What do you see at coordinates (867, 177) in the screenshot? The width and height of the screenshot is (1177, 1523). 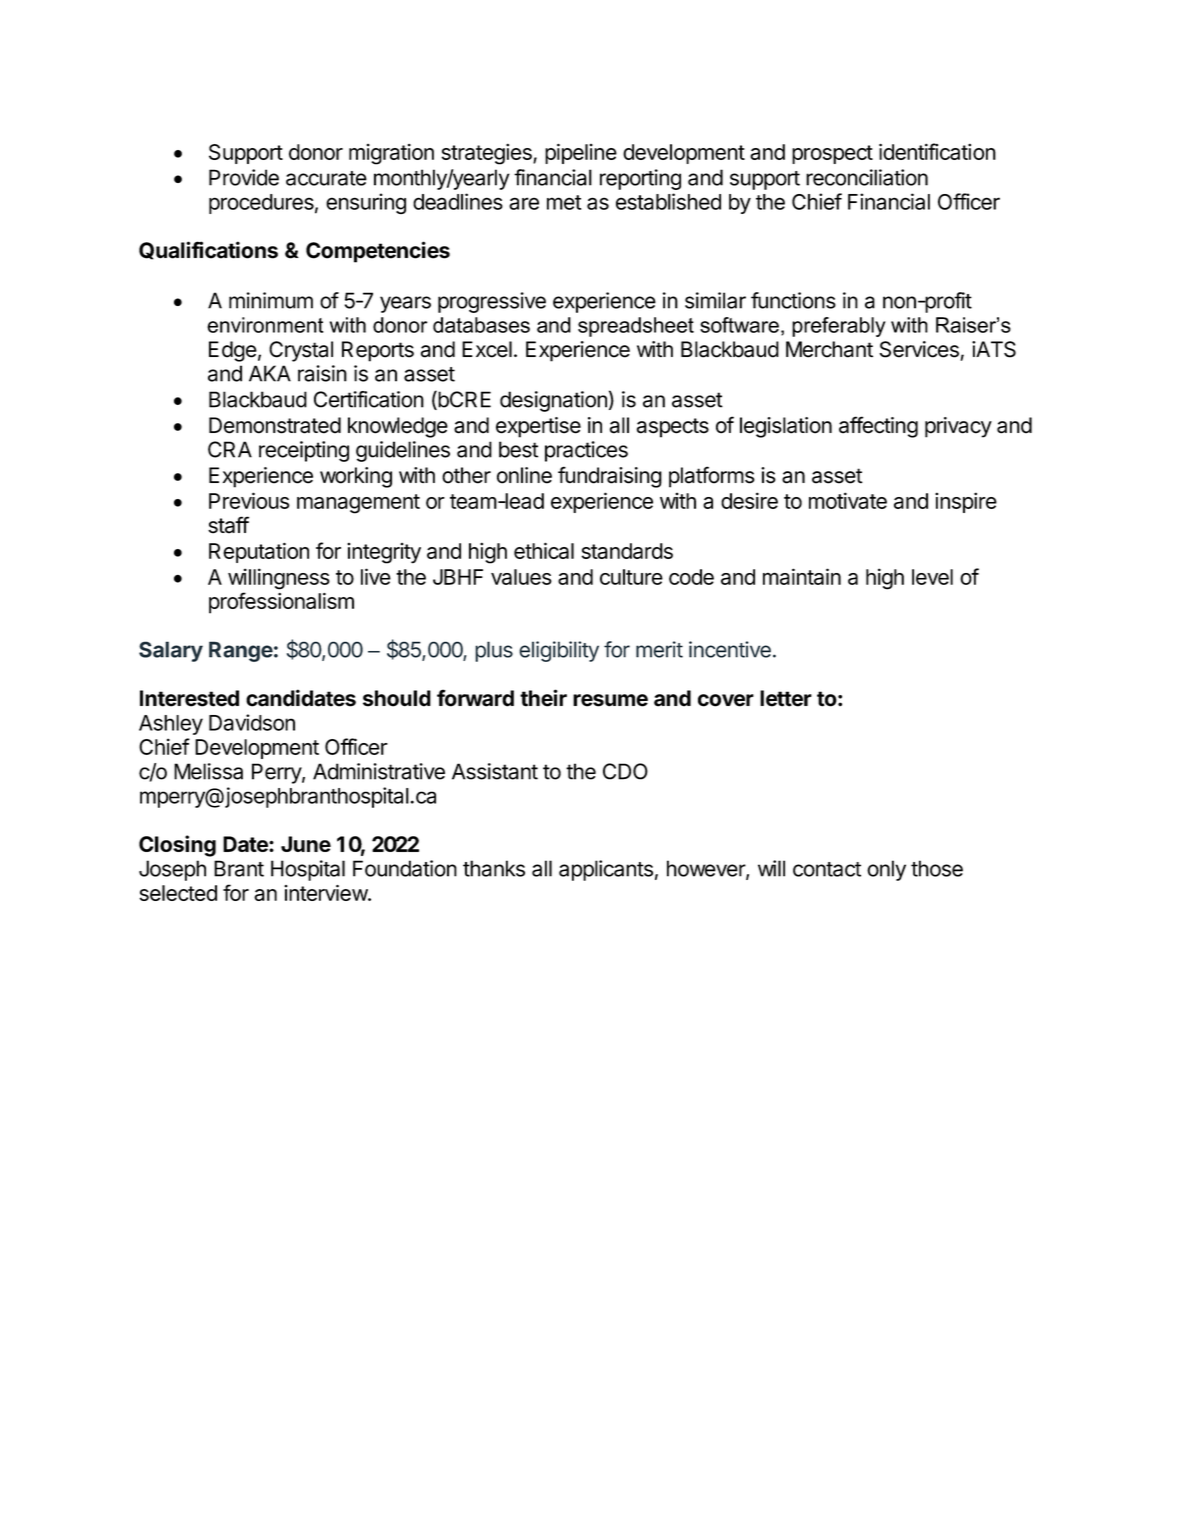 I see `reconciliation` at bounding box center [867, 177].
